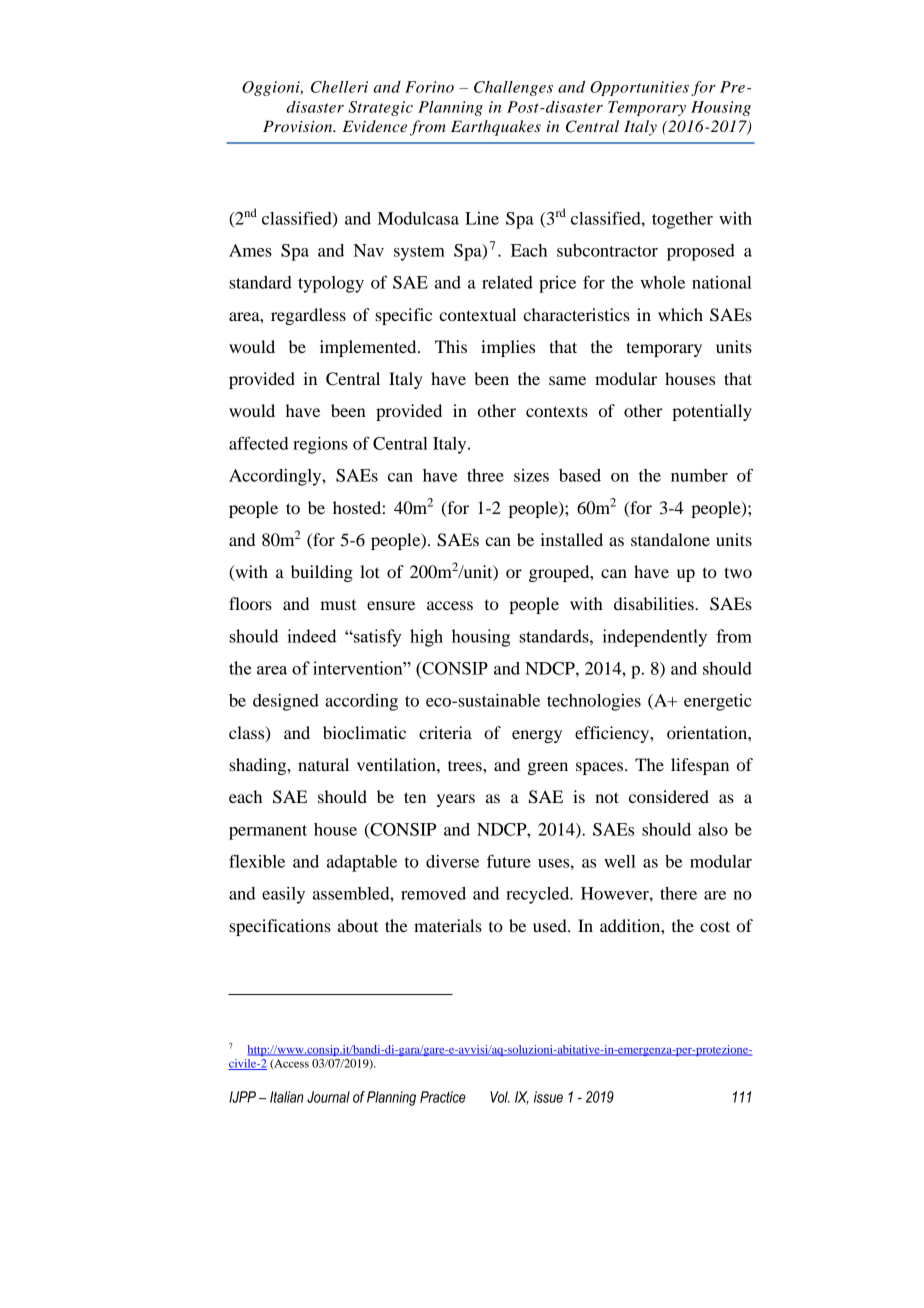 This screenshot has height=1308, width=924. Describe the element at coordinates (308, 316) in the screenshot. I see `regardless` at that location.
